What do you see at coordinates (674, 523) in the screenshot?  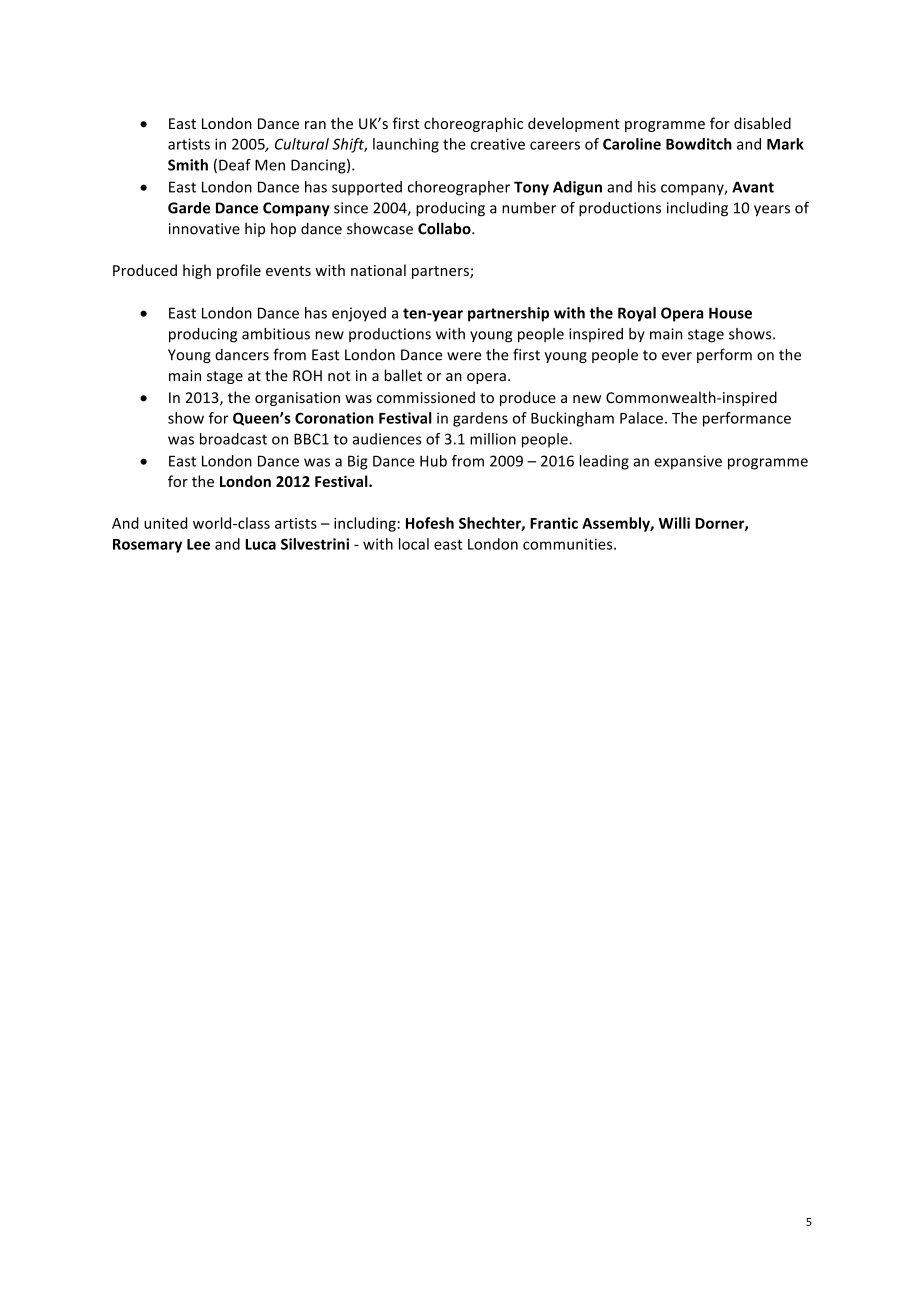 I see `Willi` at bounding box center [674, 523].
